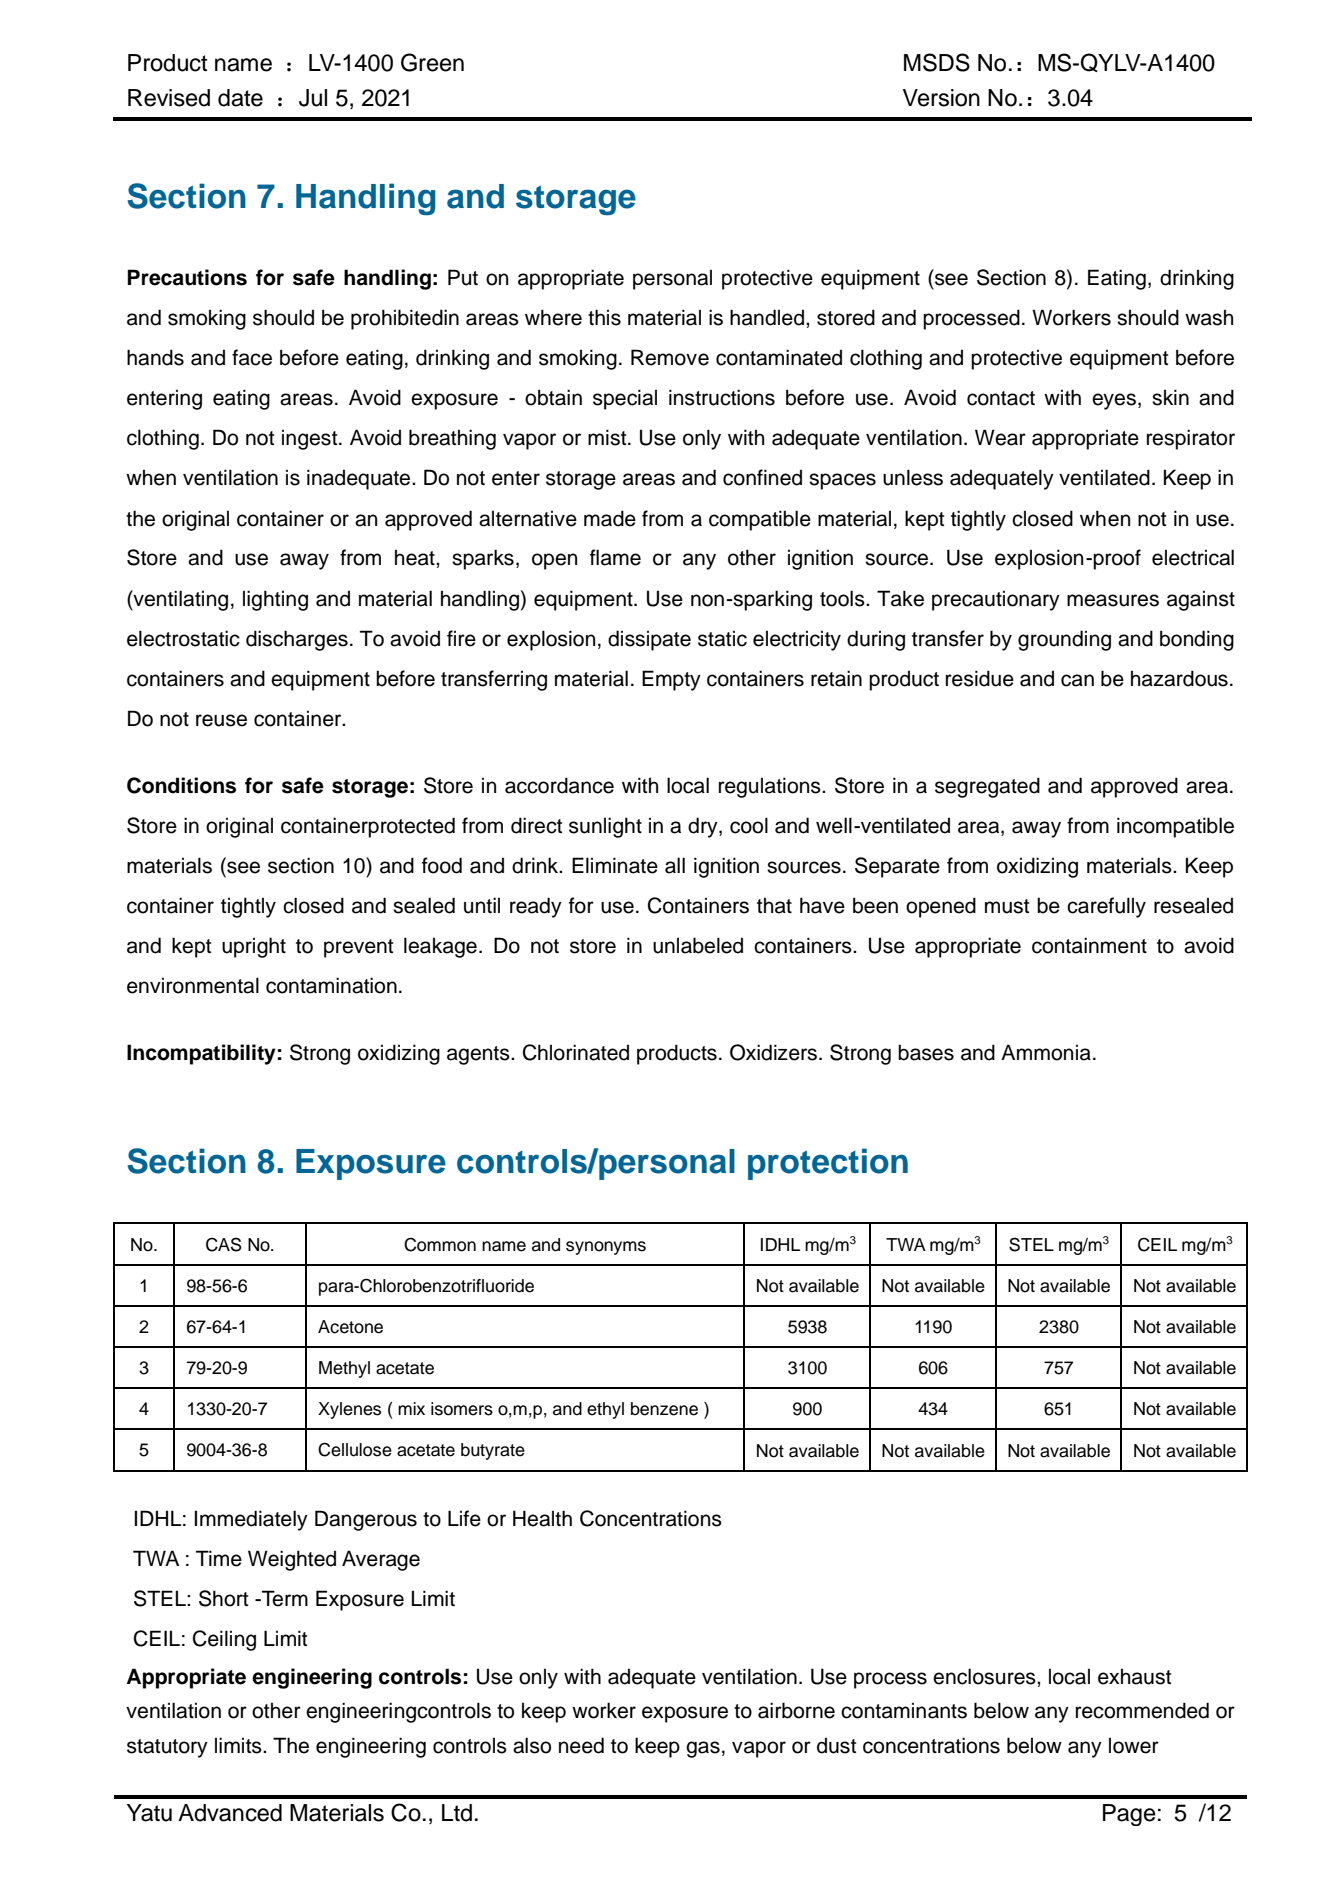 Image resolution: width=1330 pixels, height=1881 pixels. Describe the element at coordinates (297, 640) in the page. I see `discharges` at that location.
